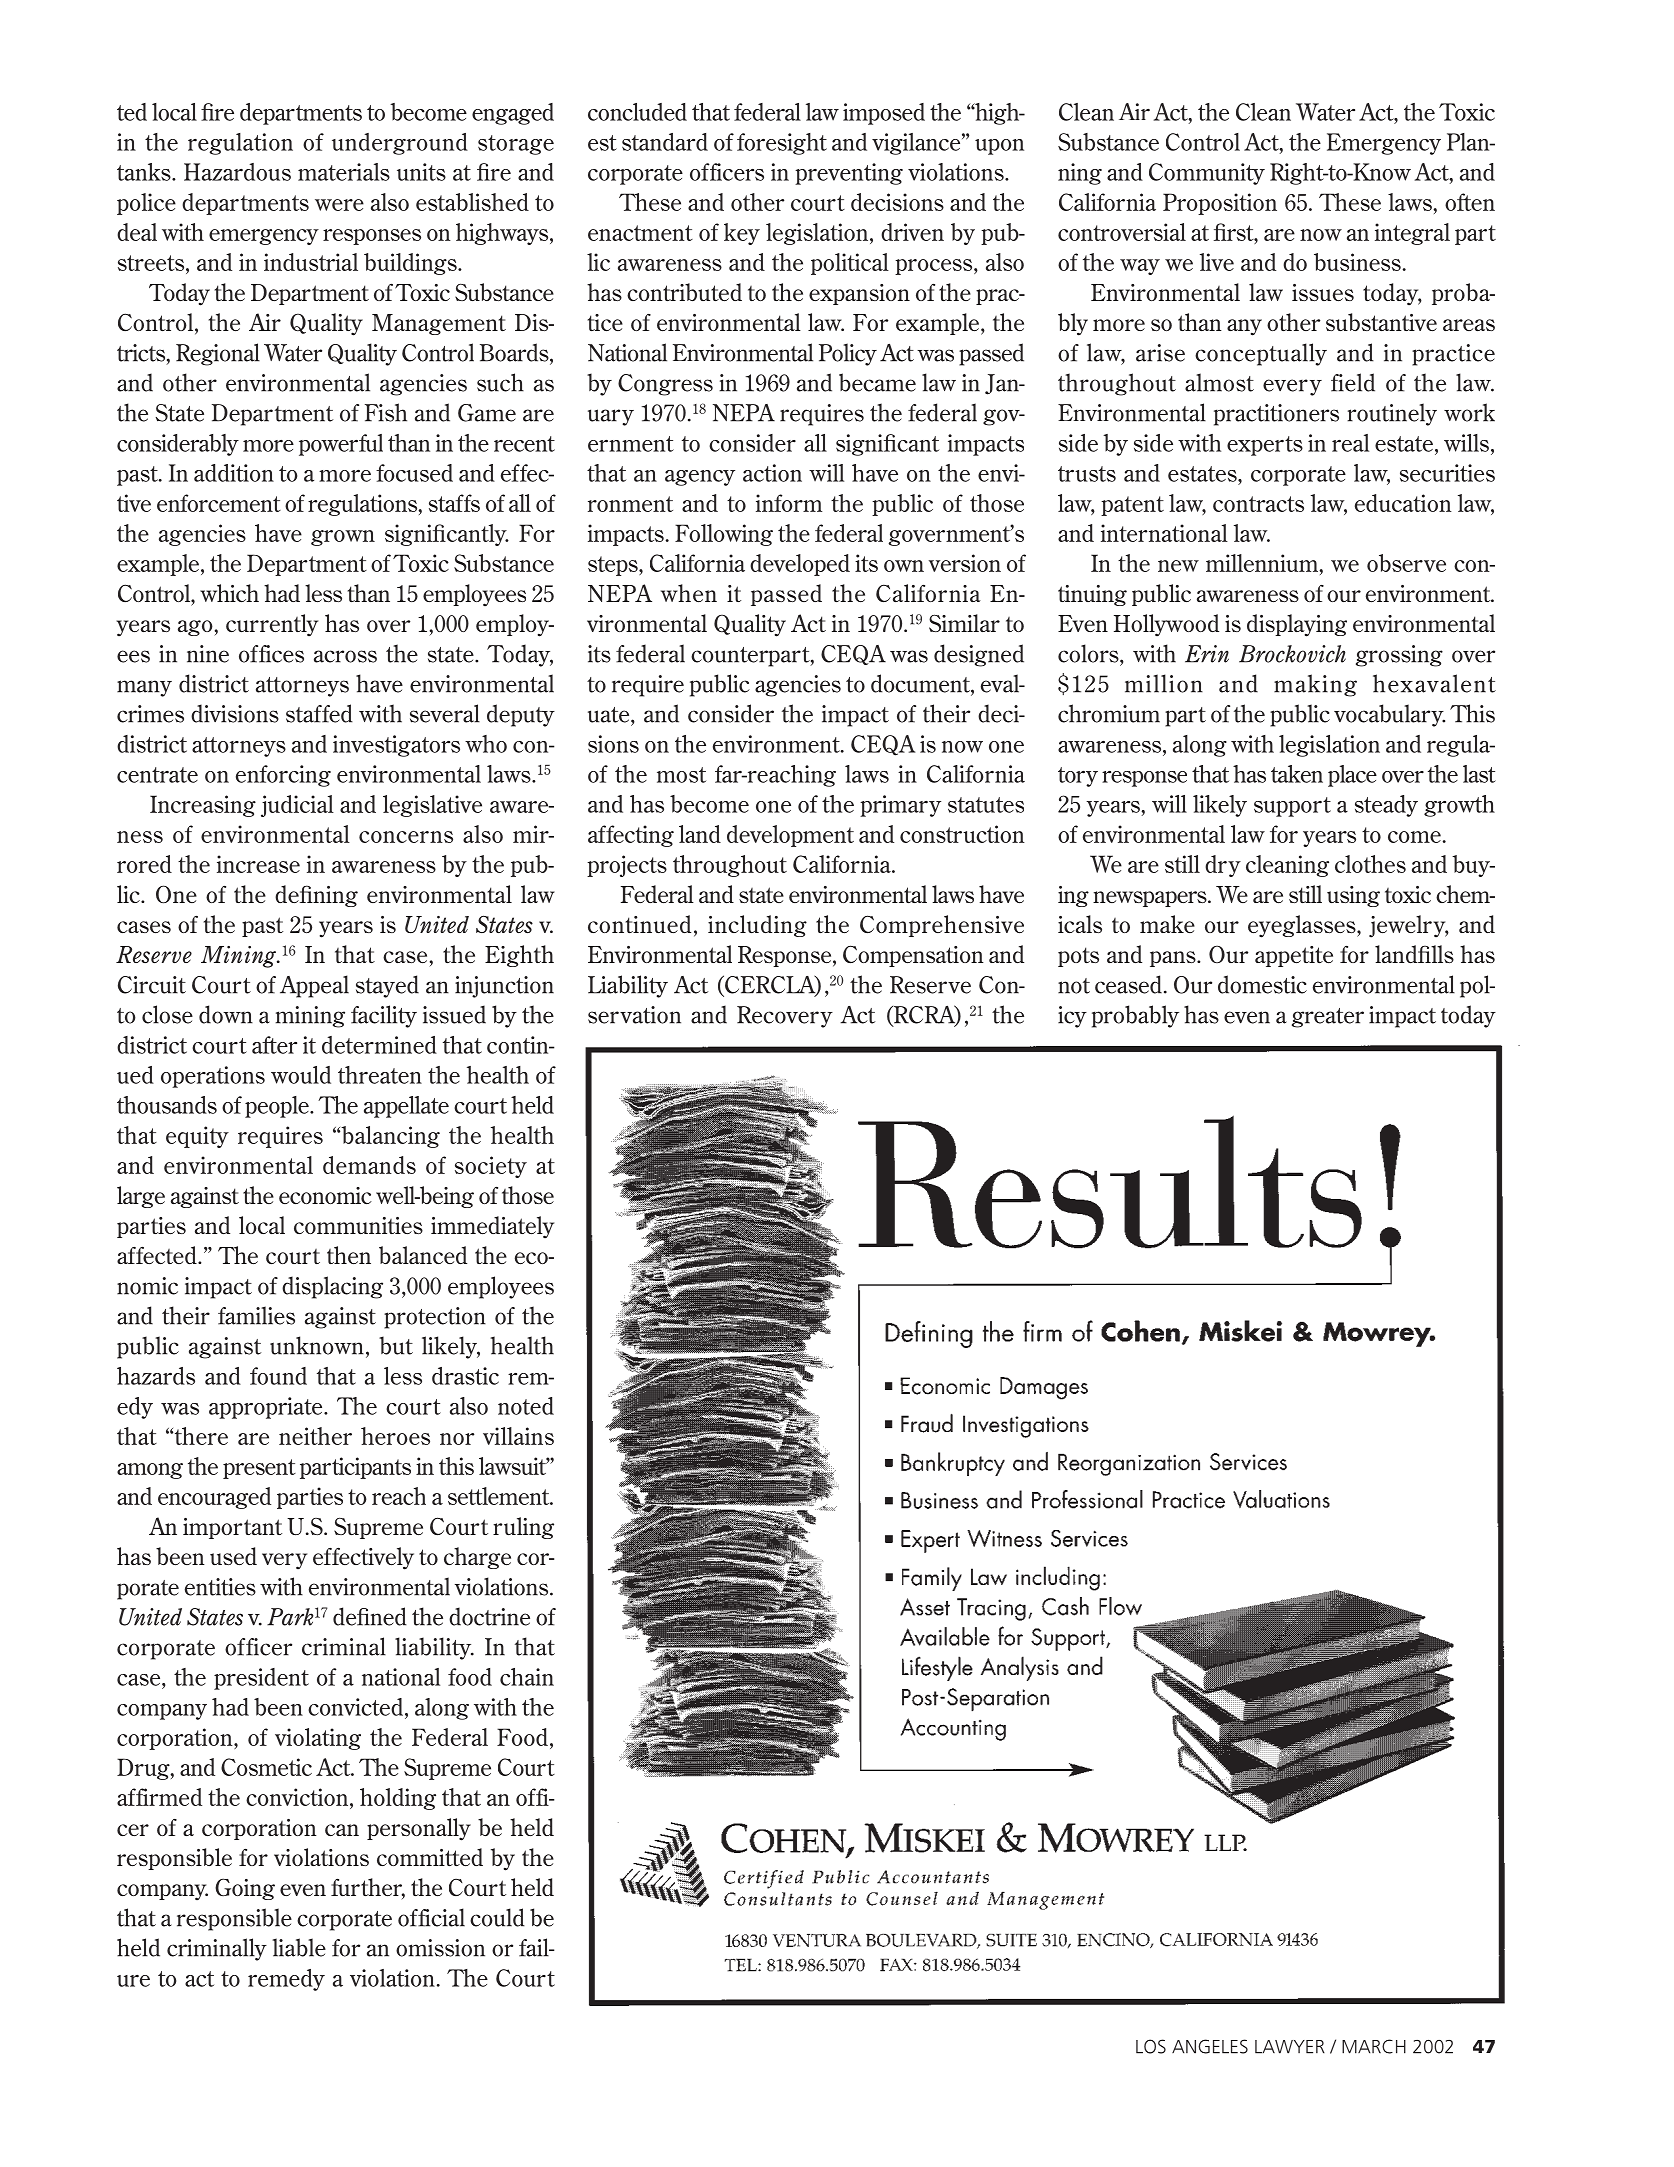 Image resolution: width=1674 pixels, height=2167 pixels. Describe the element at coordinates (344, 172) in the screenshot. I see `materials` at that location.
